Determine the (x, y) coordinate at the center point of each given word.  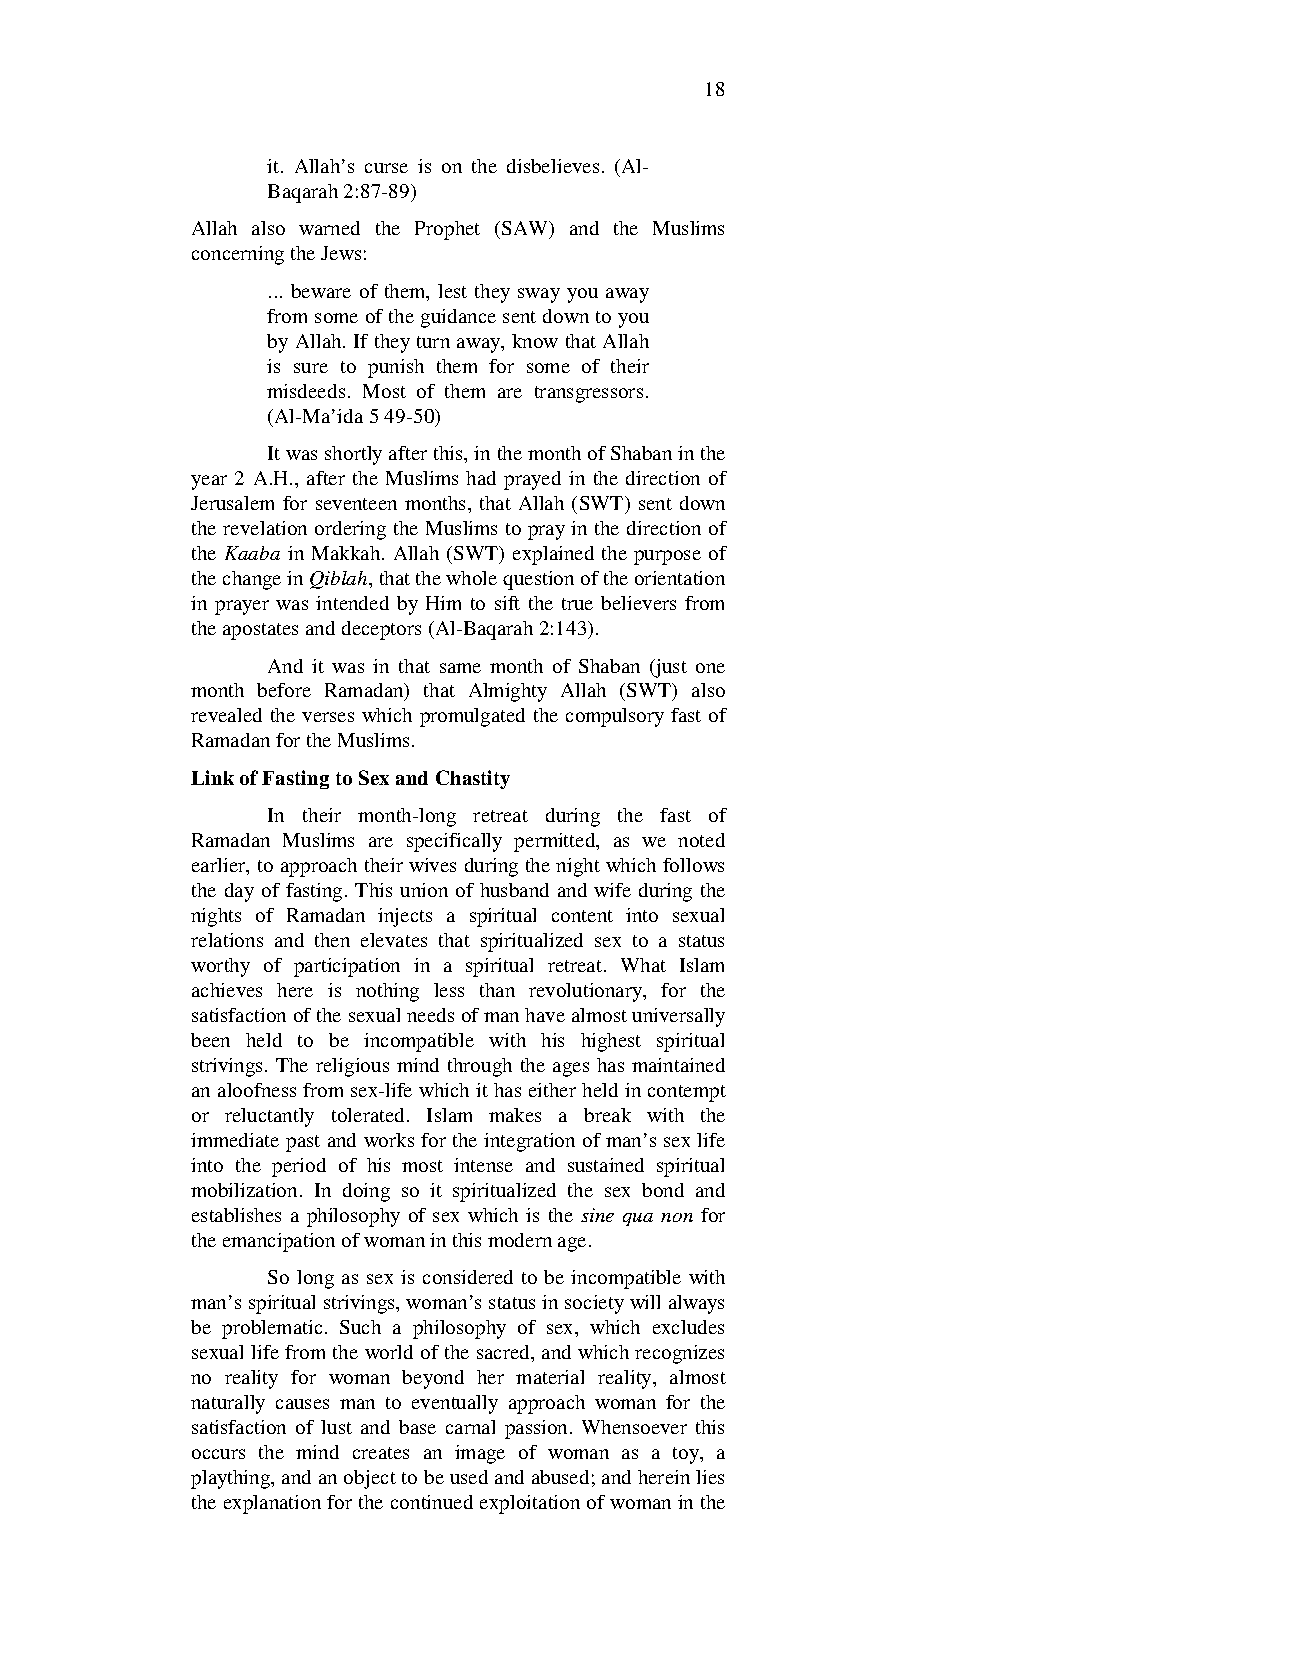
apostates (260, 631)
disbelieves (553, 166)
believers (638, 603)
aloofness (257, 1090)
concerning (238, 255)
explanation (272, 1504)
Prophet (447, 230)
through (480, 1067)
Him (443, 603)
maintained (678, 1065)
